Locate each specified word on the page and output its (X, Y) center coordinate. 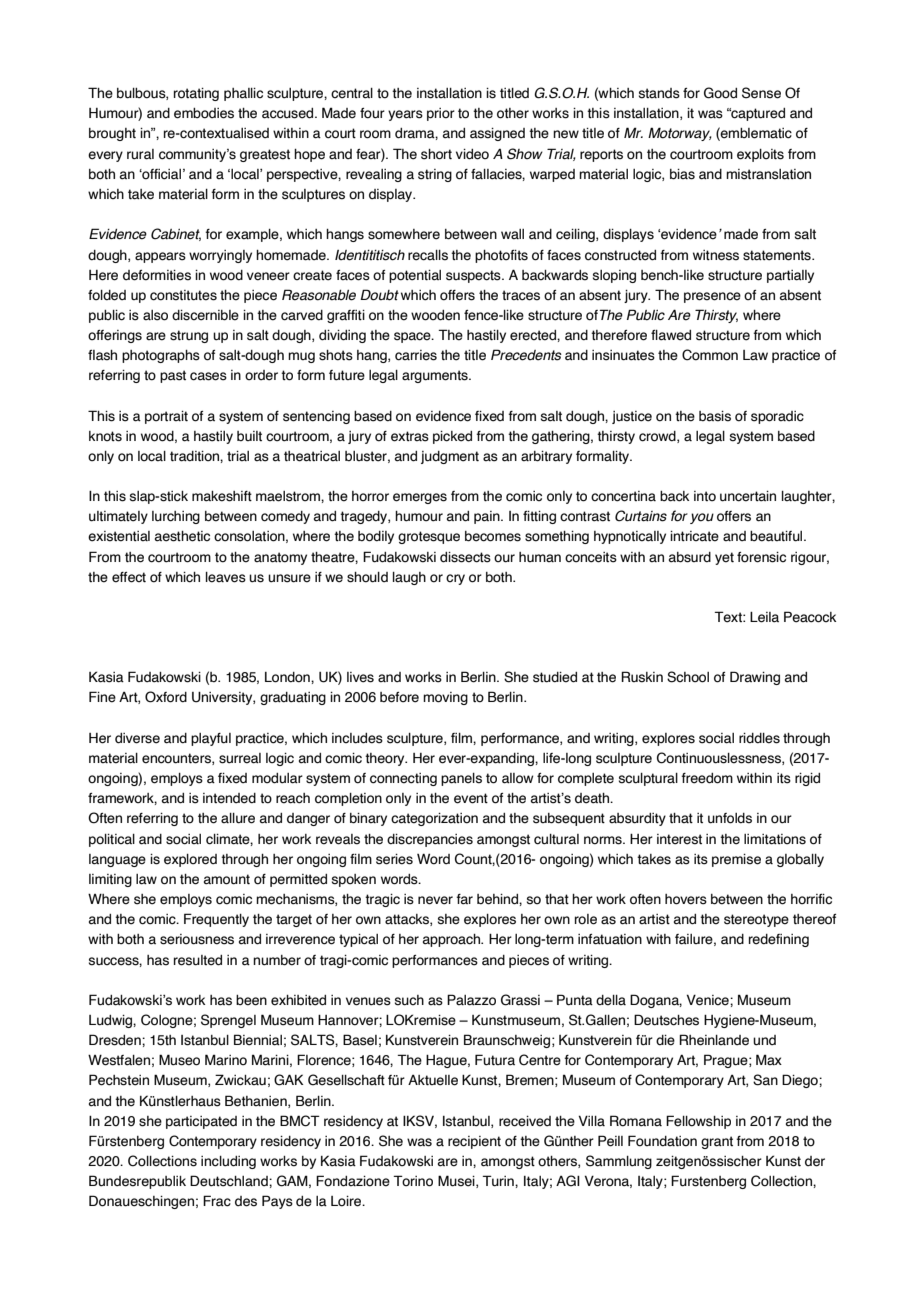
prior (441, 114)
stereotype (756, 920)
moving (445, 698)
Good (720, 93)
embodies (204, 113)
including (228, 1162)
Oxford (166, 697)
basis (715, 416)
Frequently (216, 920)
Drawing (755, 678)
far (464, 899)
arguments (436, 376)
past (173, 376)
